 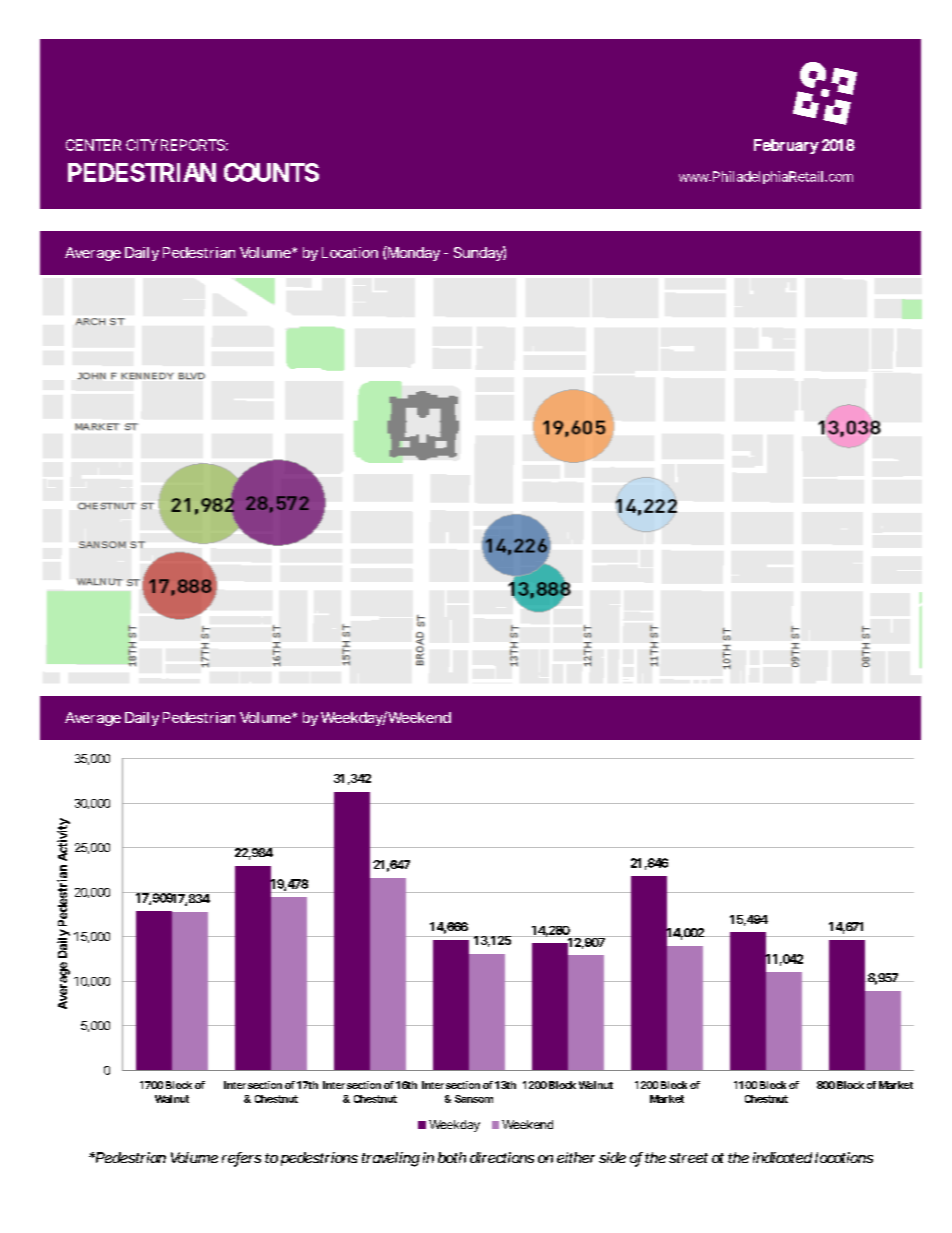 What do you see at coordinates (612, 1157) in the screenshot?
I see `side` at bounding box center [612, 1157].
